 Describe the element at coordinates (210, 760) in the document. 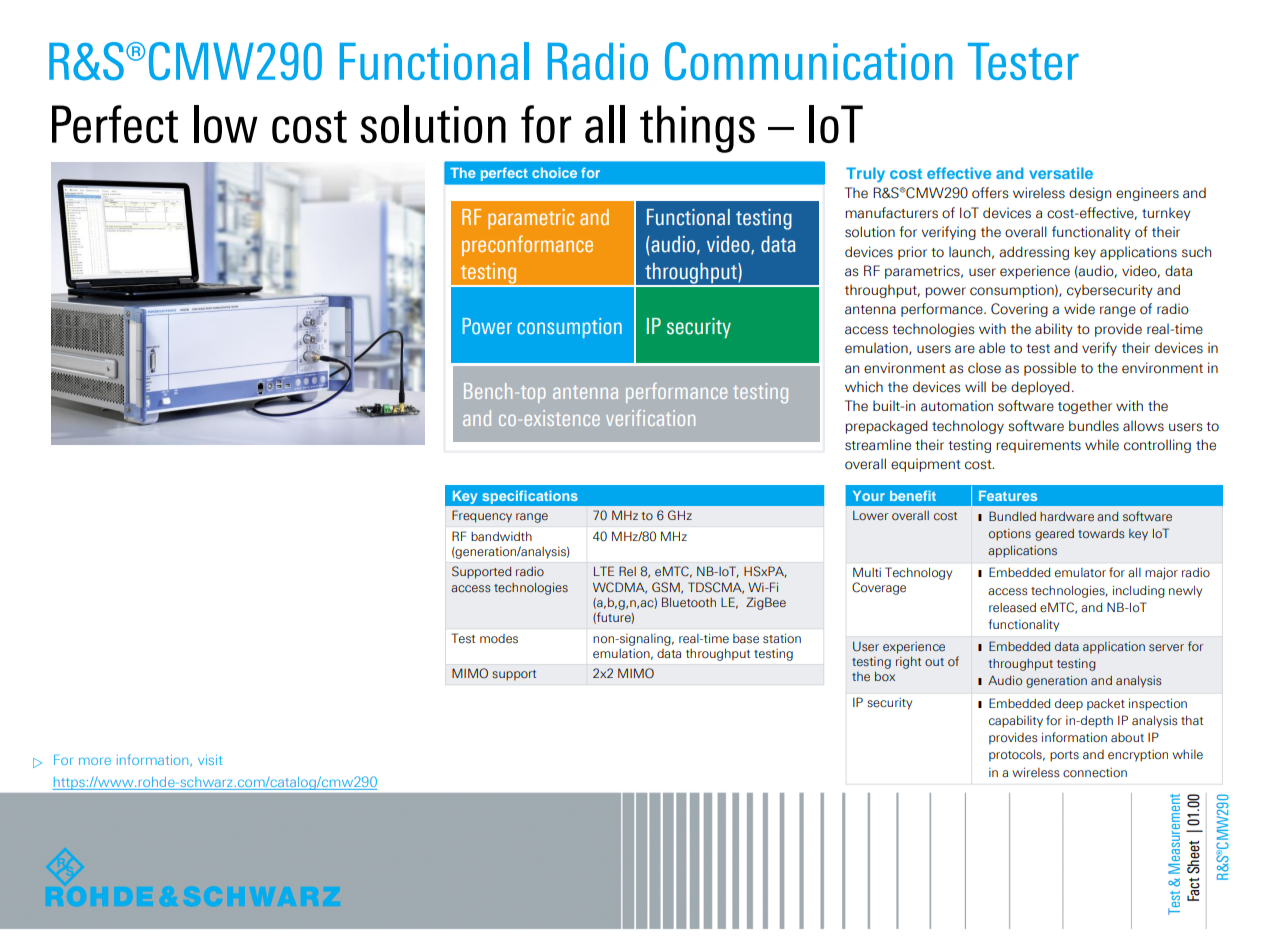

I see `visit` at that location.
